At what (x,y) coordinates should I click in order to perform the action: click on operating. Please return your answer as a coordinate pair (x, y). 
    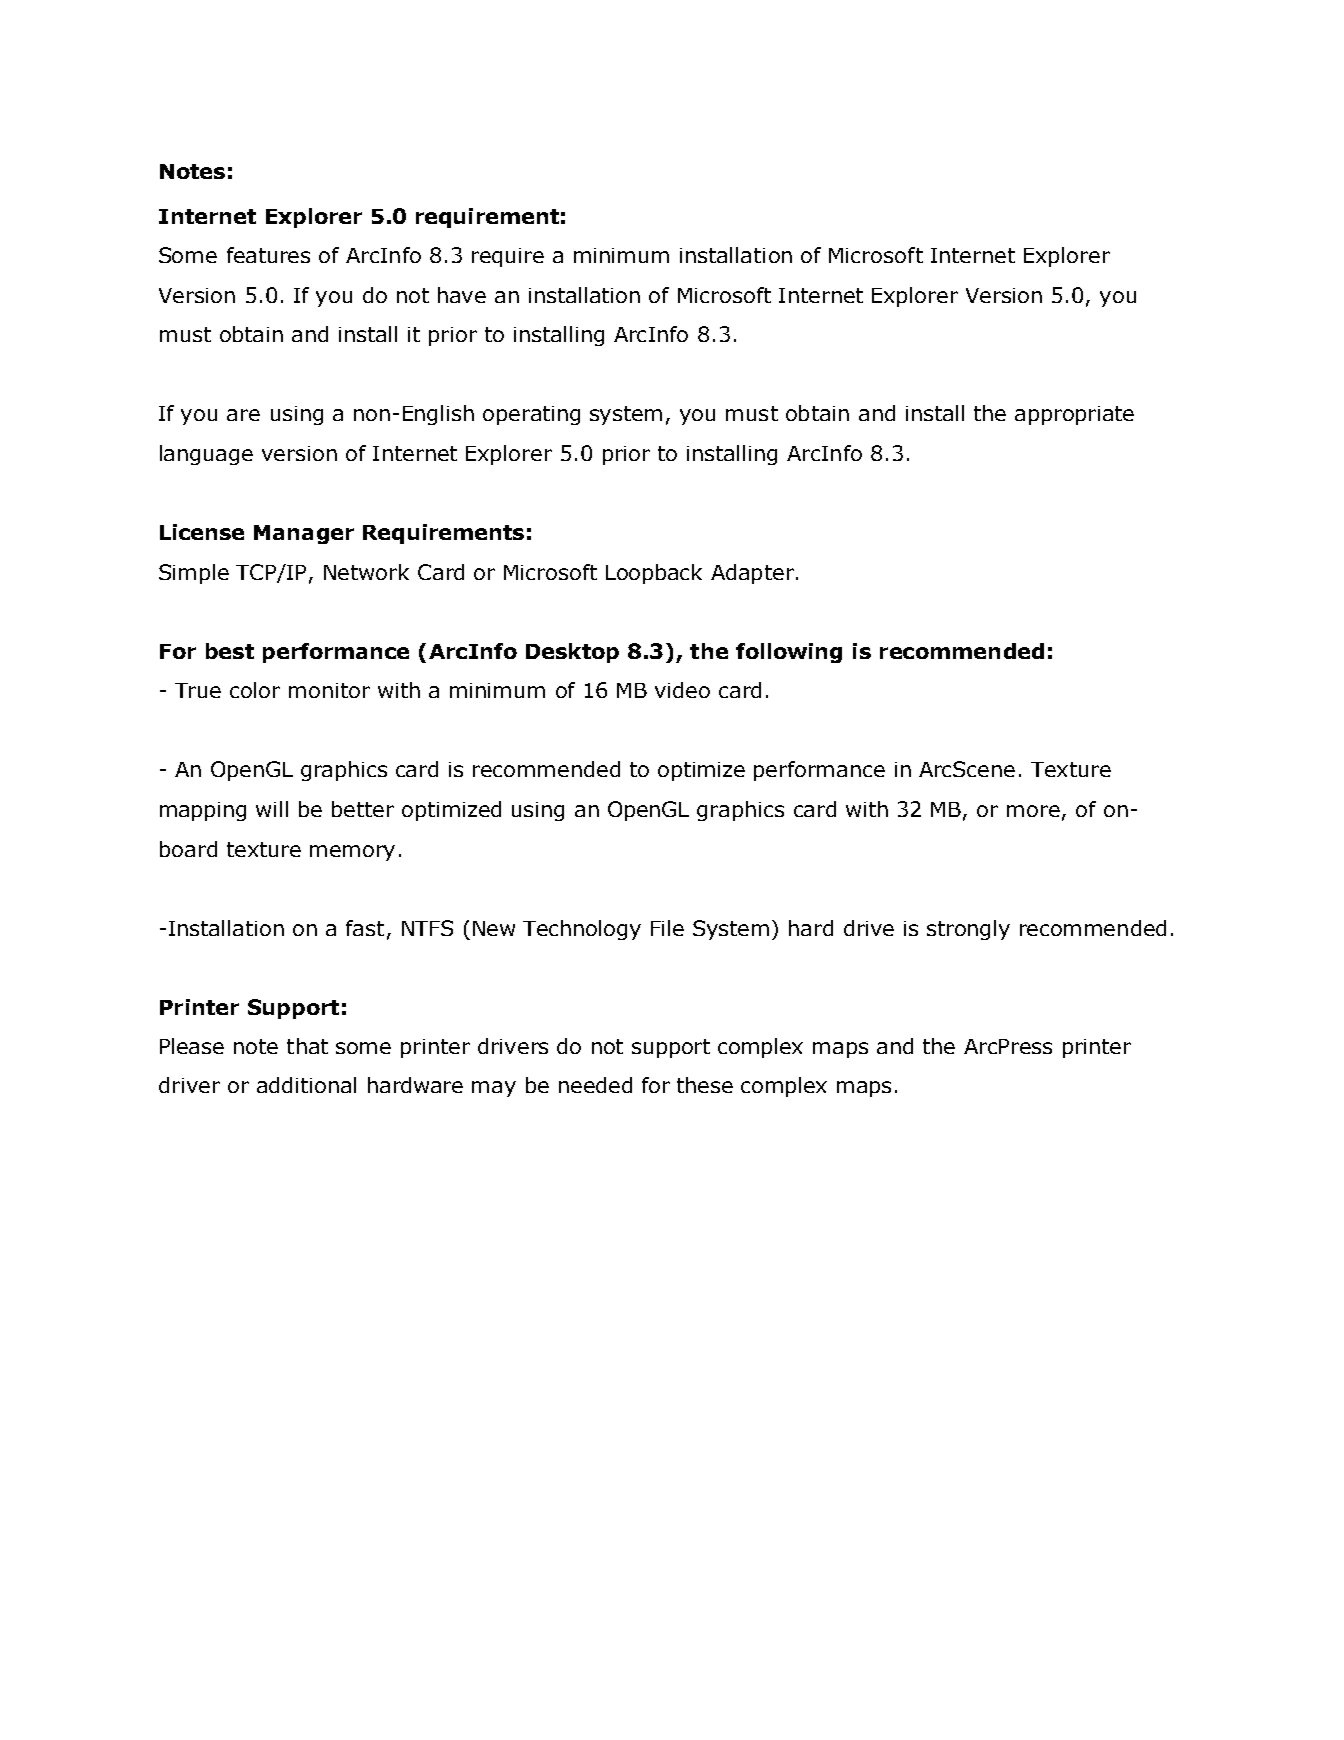
    Looking at the image, I should click on (531, 415).
